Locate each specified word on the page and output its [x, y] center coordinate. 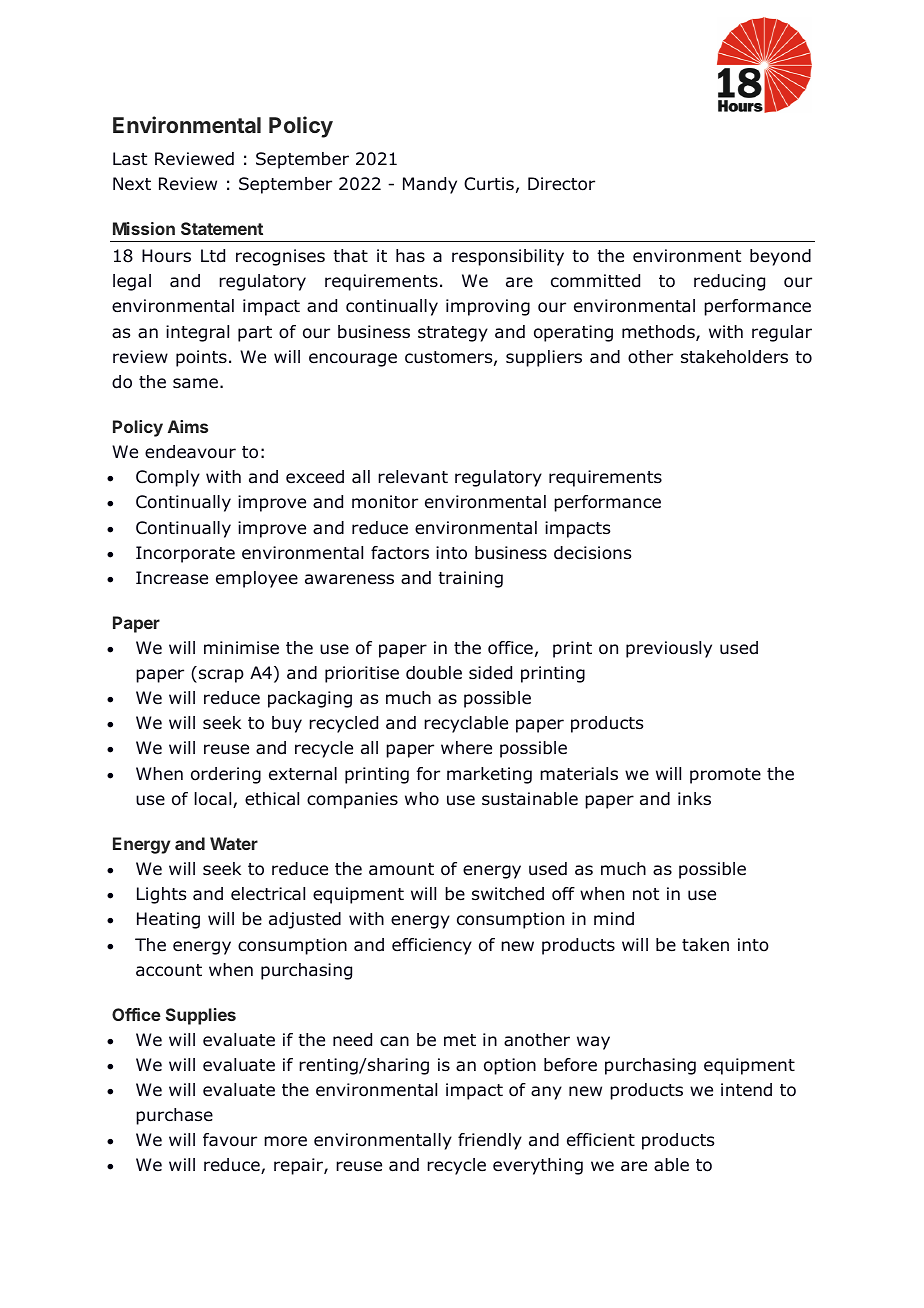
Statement [222, 228]
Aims [188, 426]
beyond [780, 257]
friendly [490, 1141]
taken [705, 945]
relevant [413, 477]
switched [508, 894]
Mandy [430, 185]
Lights [161, 895]
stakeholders [734, 357]
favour [230, 1140]
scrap [221, 676]
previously [669, 649]
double [434, 673]
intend [746, 1090]
